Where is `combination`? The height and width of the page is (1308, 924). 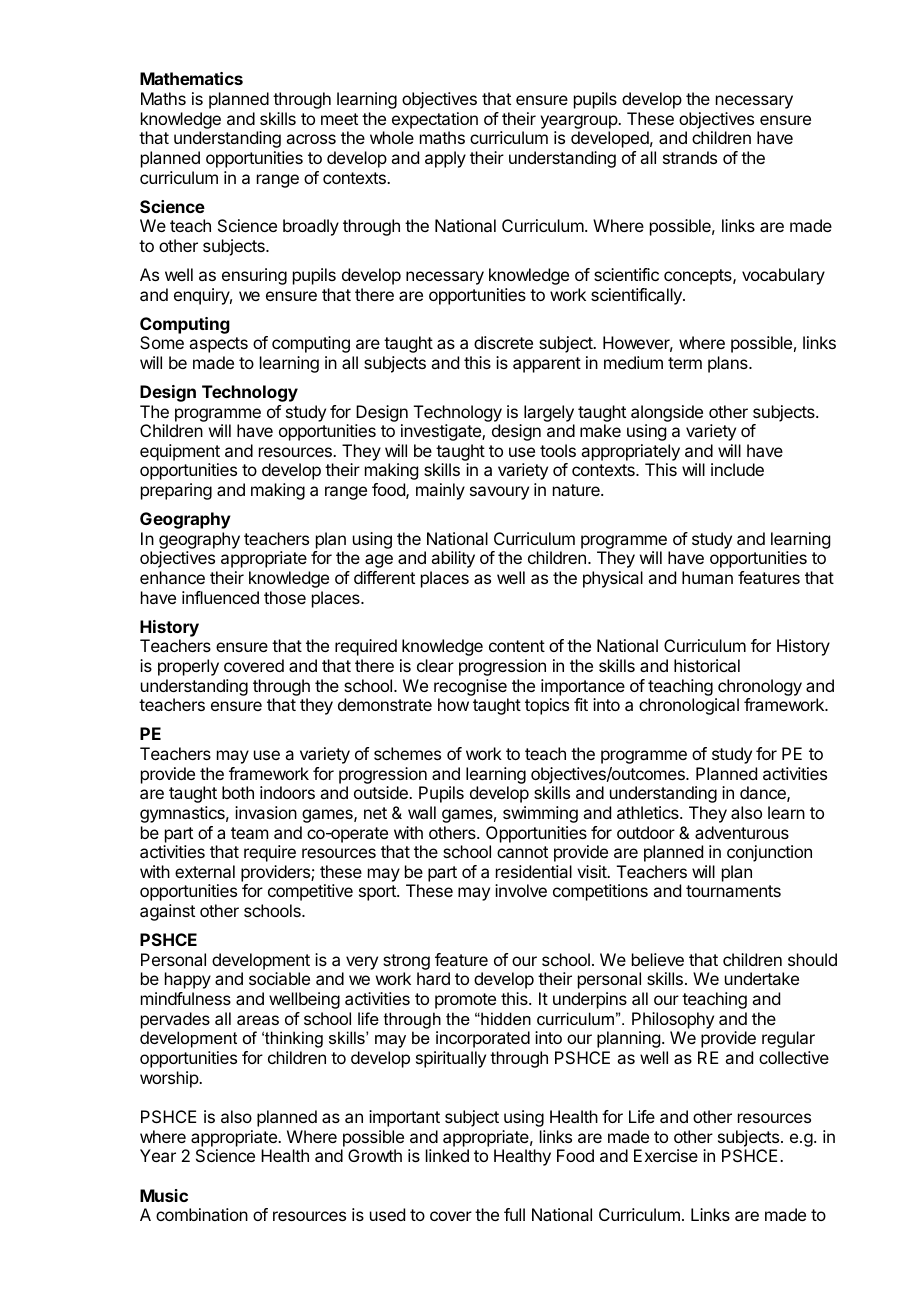 combination is located at coordinates (202, 1214).
